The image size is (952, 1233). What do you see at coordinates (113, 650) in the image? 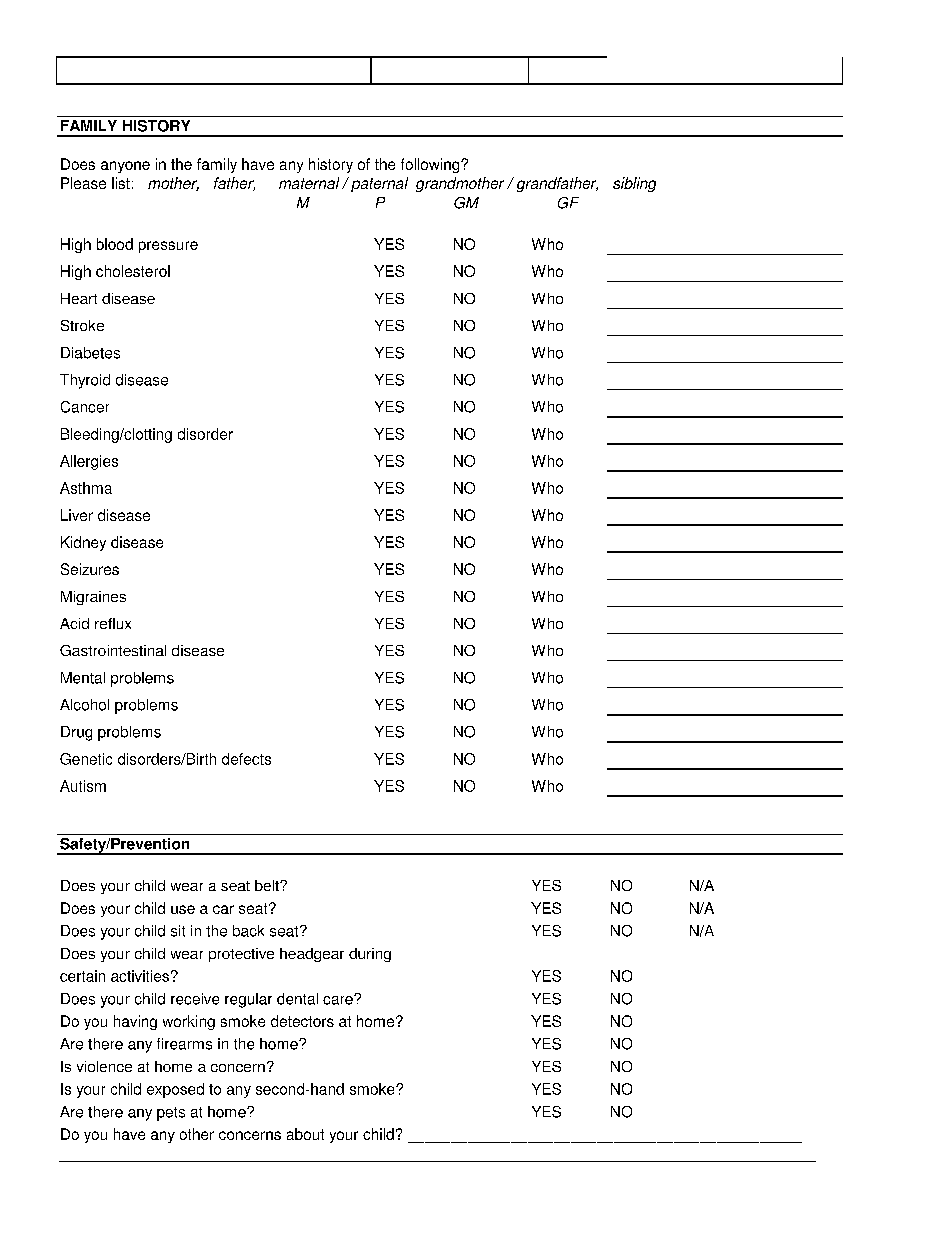
I see `Gastrointestinal` at bounding box center [113, 650].
